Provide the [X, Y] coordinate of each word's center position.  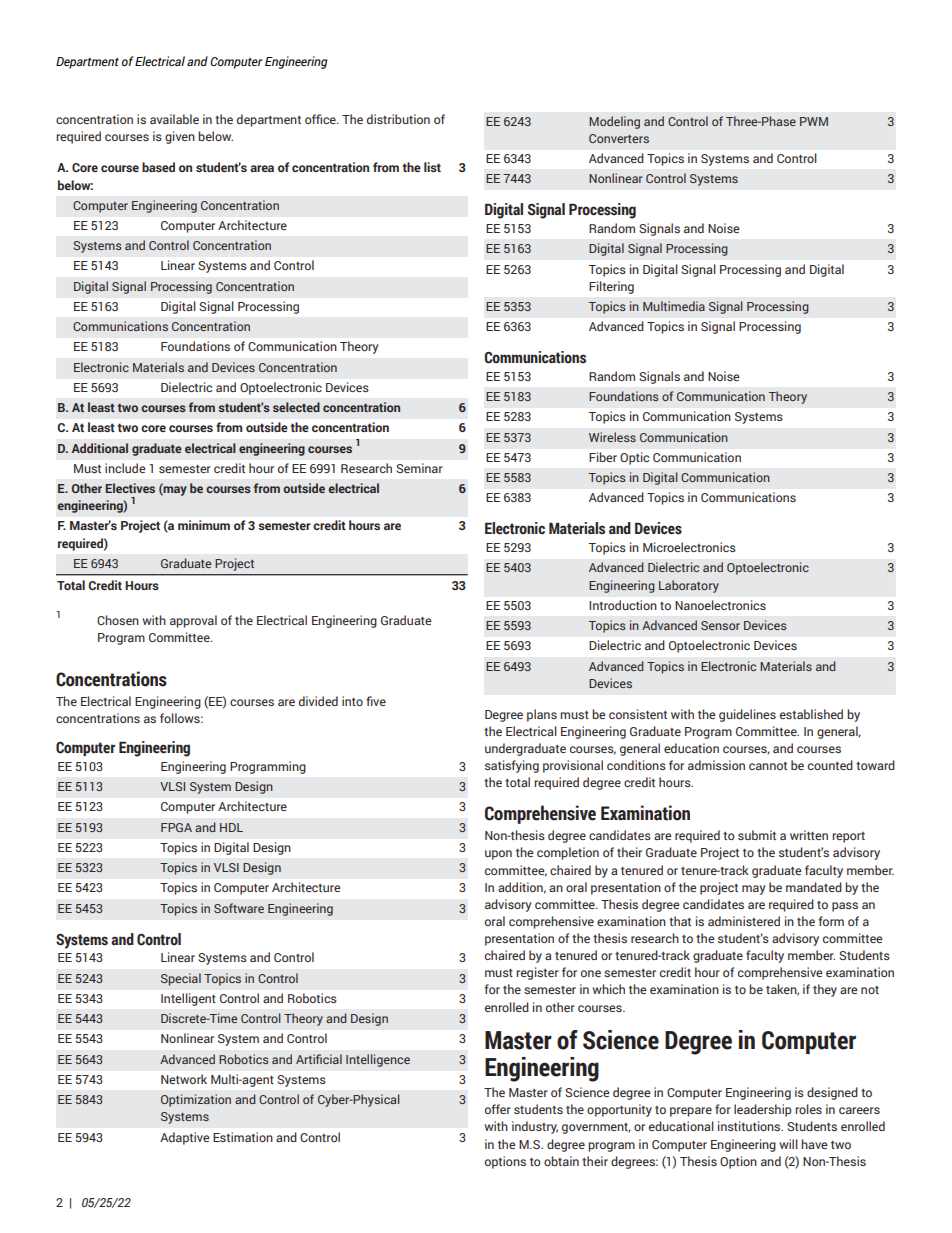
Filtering [611, 287]
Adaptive [184, 1138]
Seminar [419, 468]
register [537, 973]
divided [318, 701]
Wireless [612, 437]
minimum [204, 525]
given [180, 137]
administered [744, 921]
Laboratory [689, 586]
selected [296, 407]
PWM [814, 121]
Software [239, 908]
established [811, 714]
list [432, 167]
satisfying [512, 766]
